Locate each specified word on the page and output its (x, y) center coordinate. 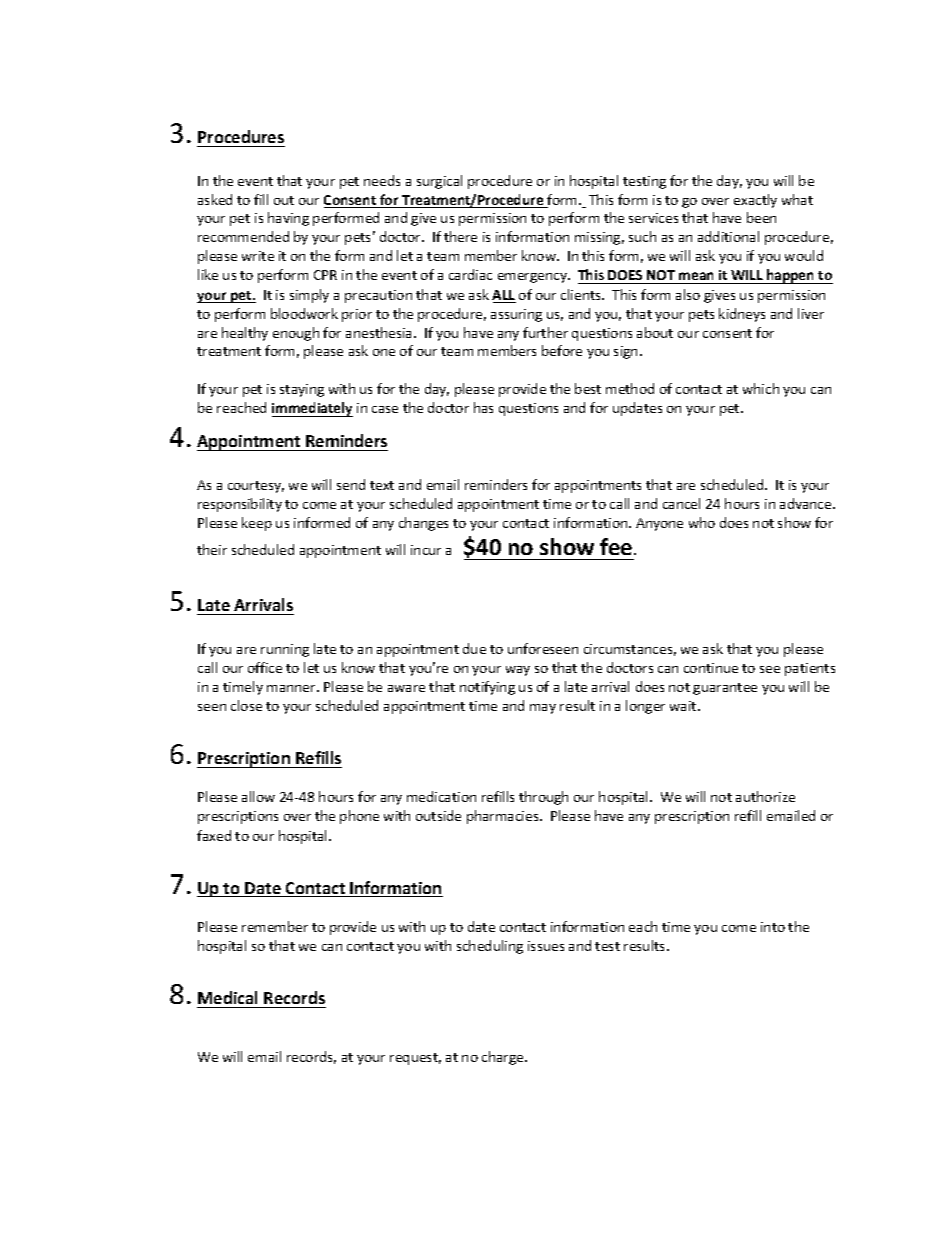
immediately (312, 409)
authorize (765, 796)
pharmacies (504, 817)
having (288, 219)
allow (258, 796)
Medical (227, 997)
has (483, 407)
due (474, 648)
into (773, 927)
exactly (755, 201)
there (460, 236)
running (285, 650)
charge (504, 1058)
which (761, 388)
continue (711, 668)
